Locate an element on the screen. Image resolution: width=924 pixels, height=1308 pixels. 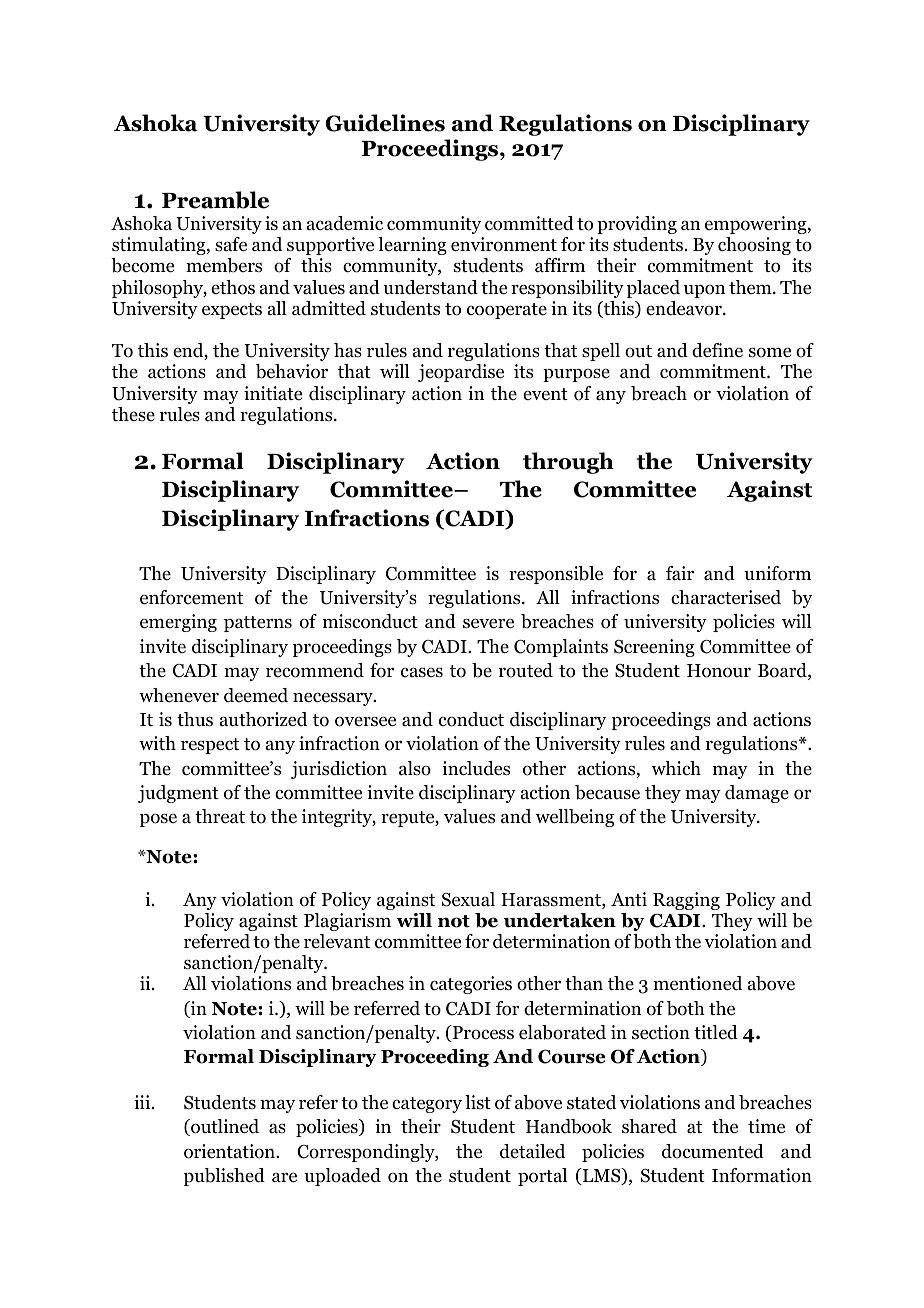
orientation is located at coordinates (230, 1151).
